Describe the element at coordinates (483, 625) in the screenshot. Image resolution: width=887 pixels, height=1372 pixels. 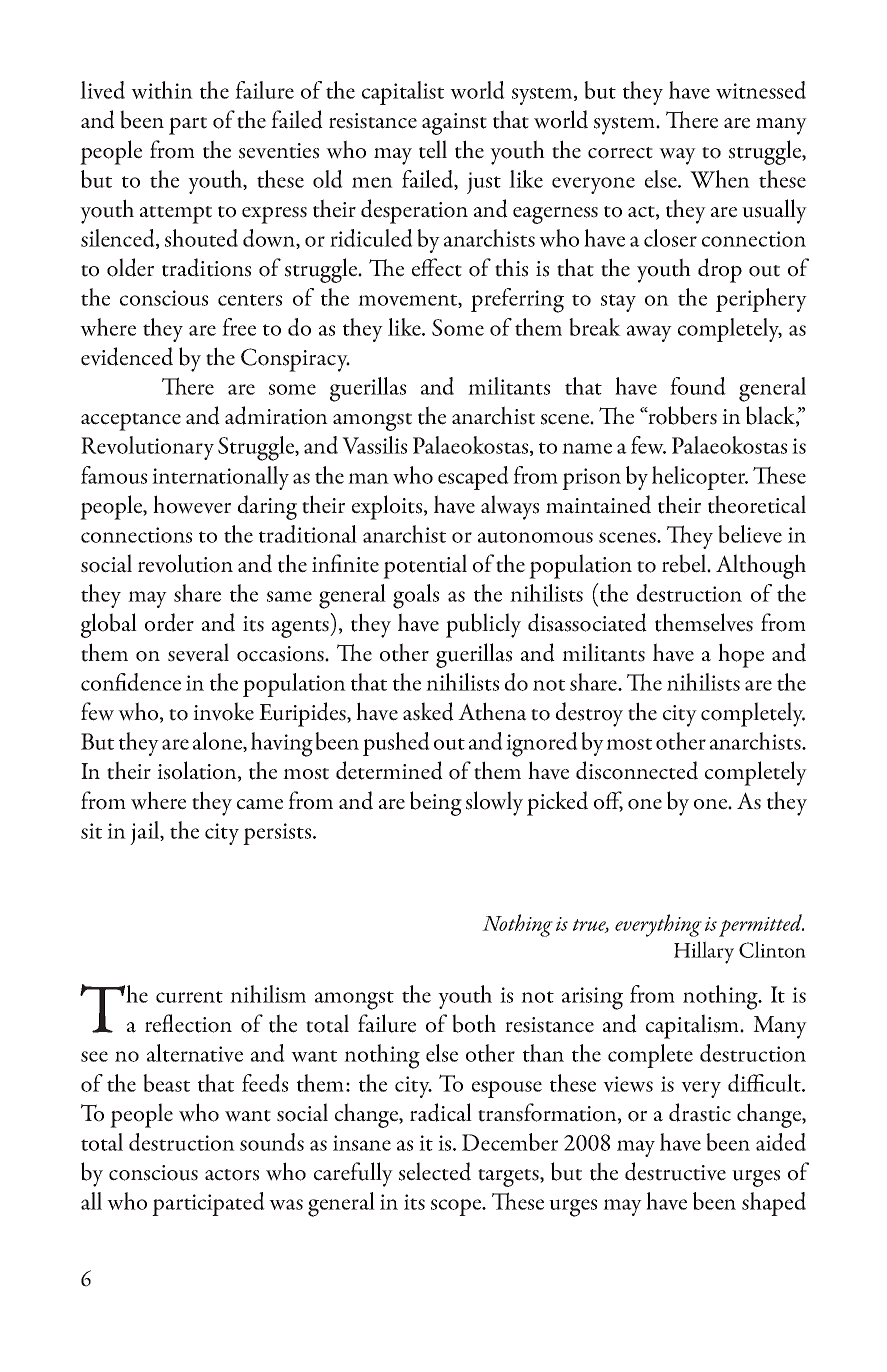
I see `publicly` at that location.
